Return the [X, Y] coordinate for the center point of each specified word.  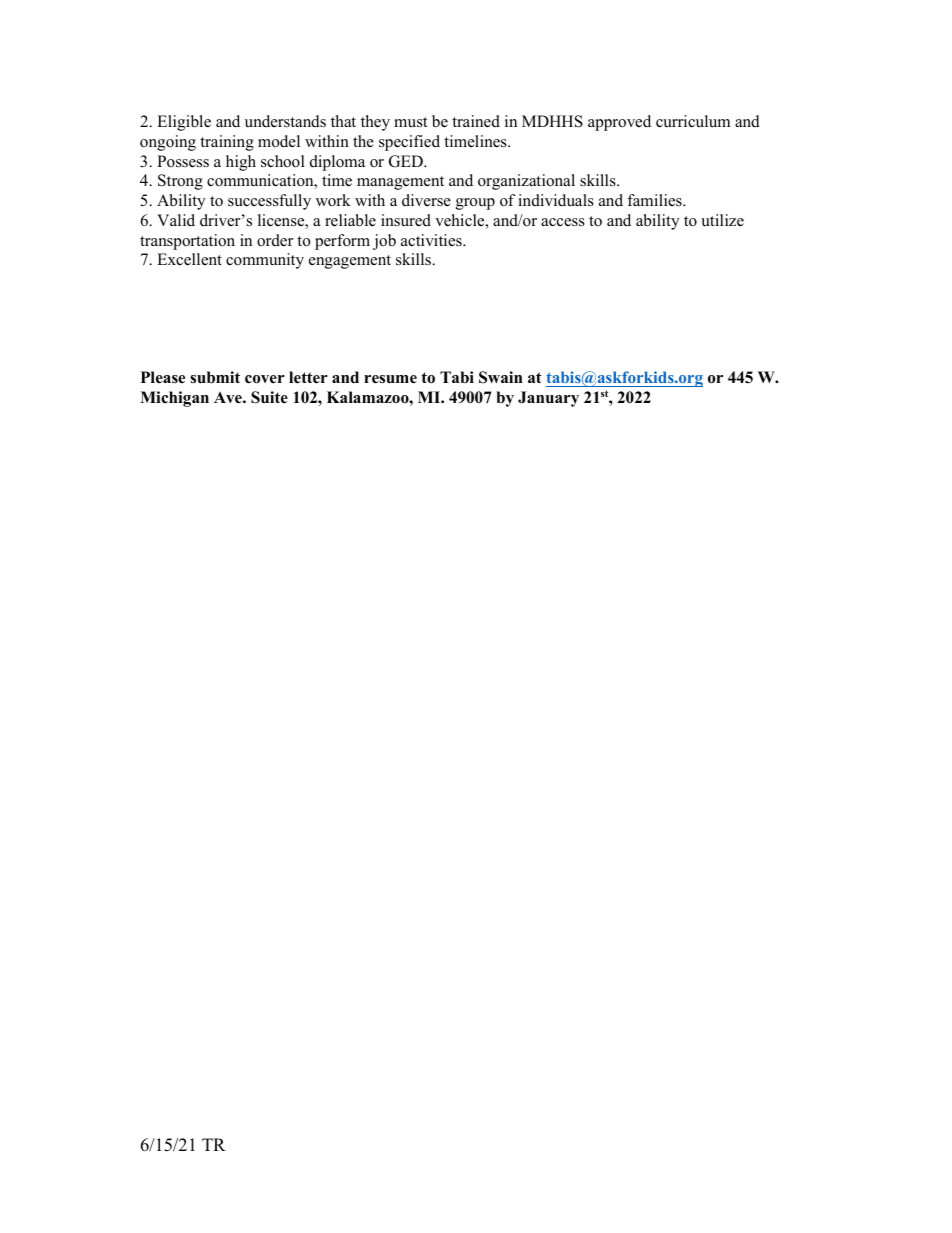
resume [390, 379]
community [265, 261]
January [548, 399]
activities [432, 240]
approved [619, 123]
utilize [722, 220]
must [410, 122]
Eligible [184, 123]
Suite [269, 397]
